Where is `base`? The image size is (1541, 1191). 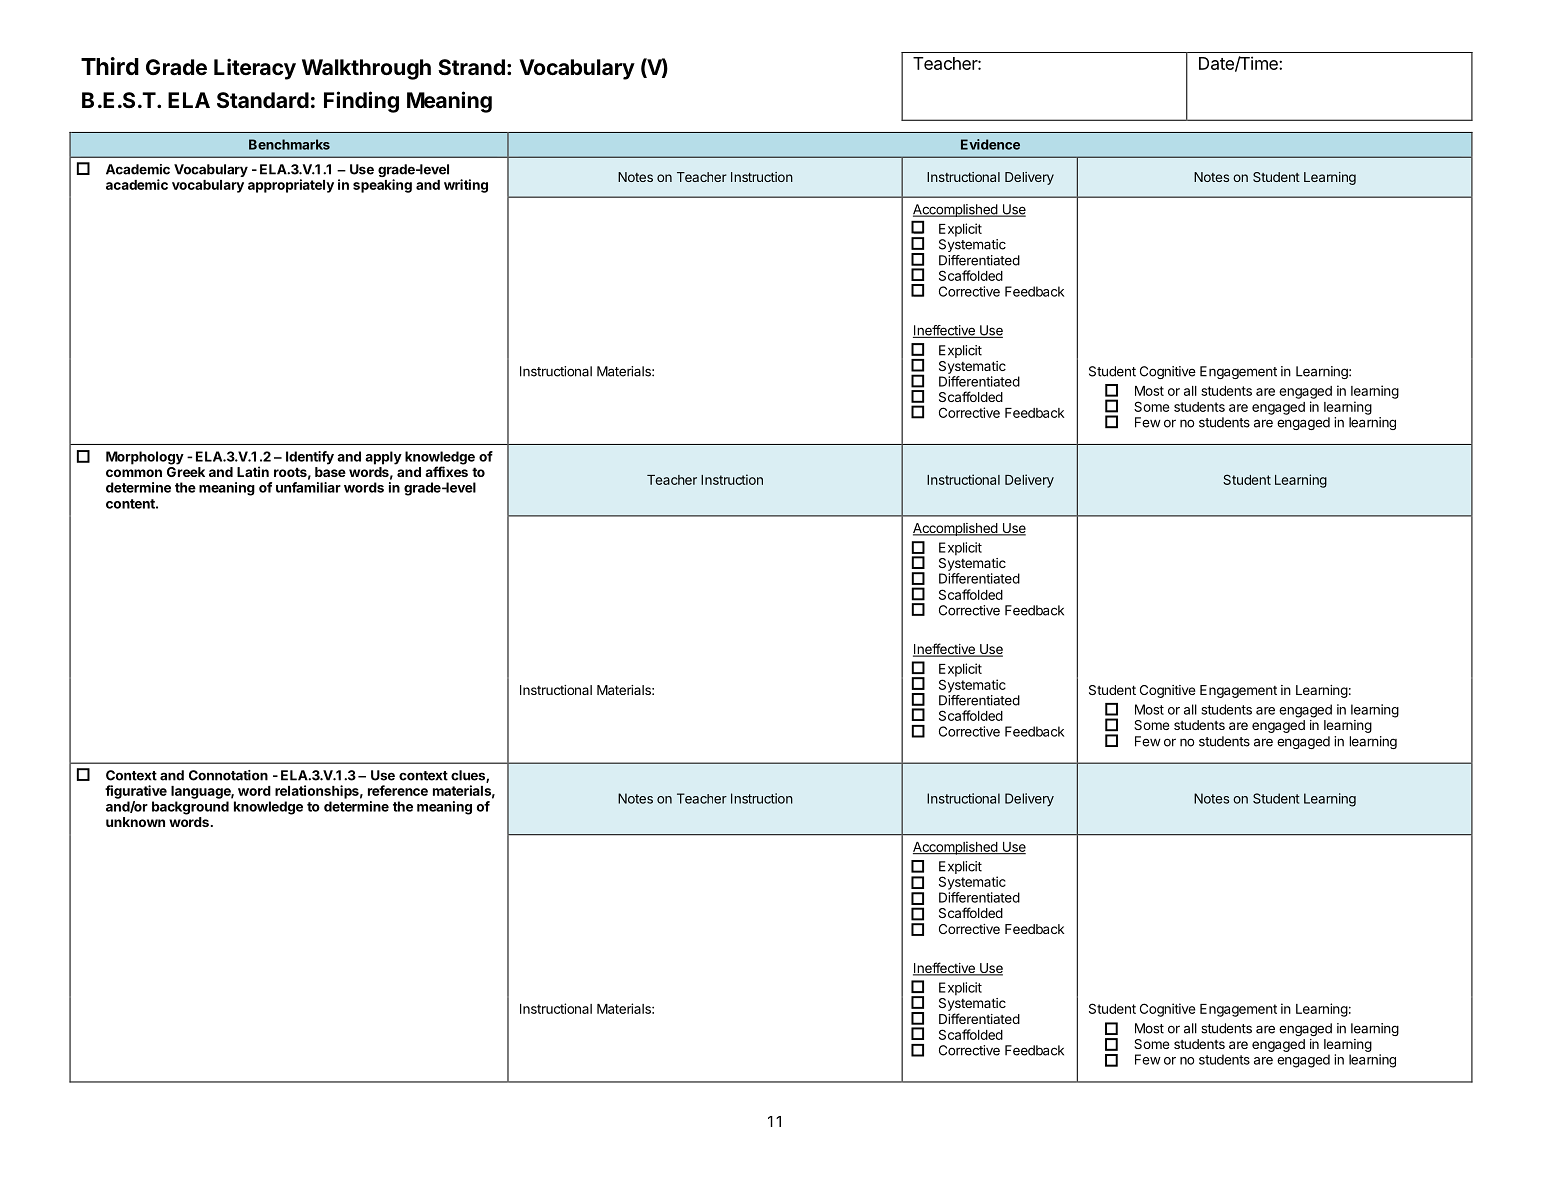
base is located at coordinates (330, 472).
